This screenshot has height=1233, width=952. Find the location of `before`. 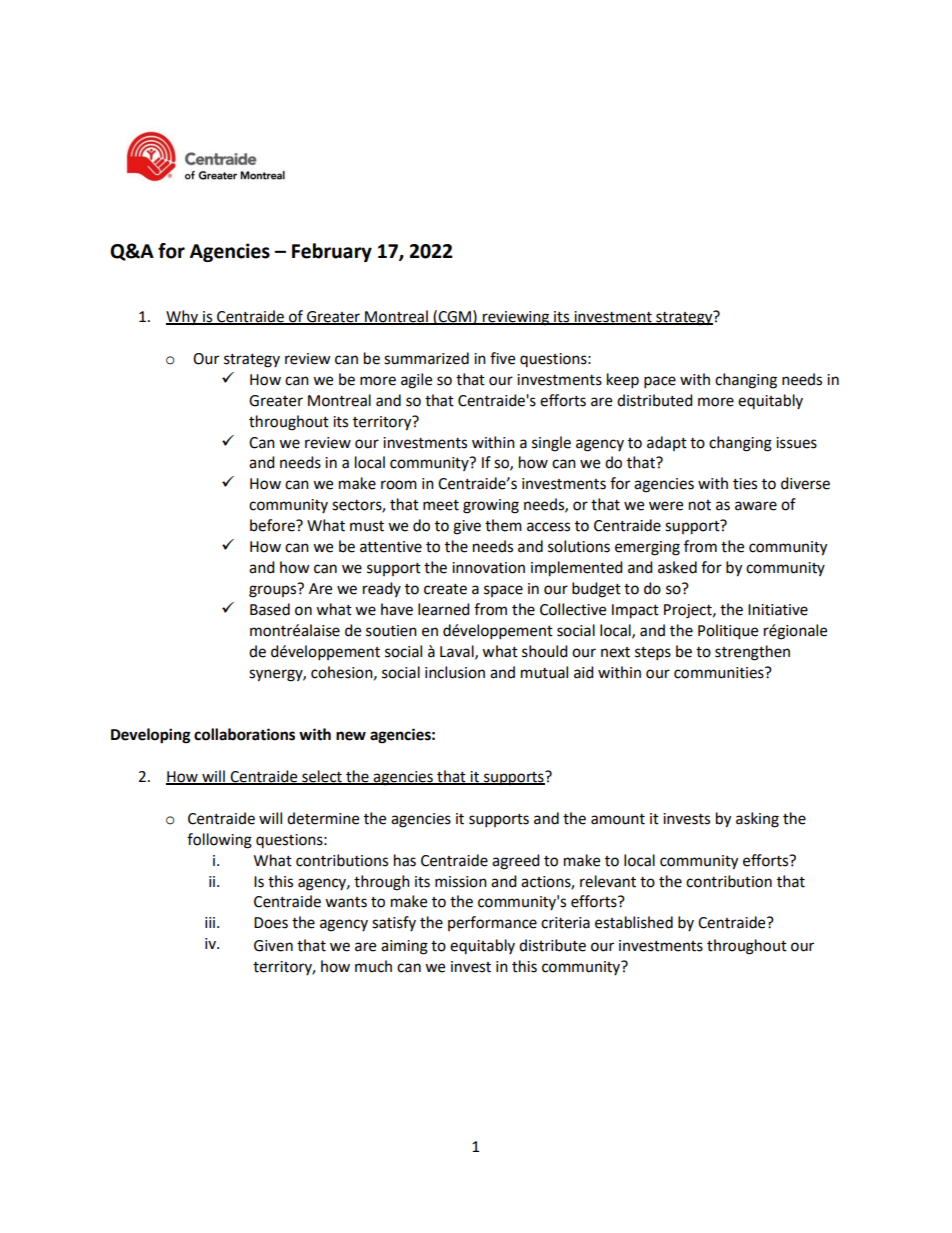

before is located at coordinates (273, 525).
